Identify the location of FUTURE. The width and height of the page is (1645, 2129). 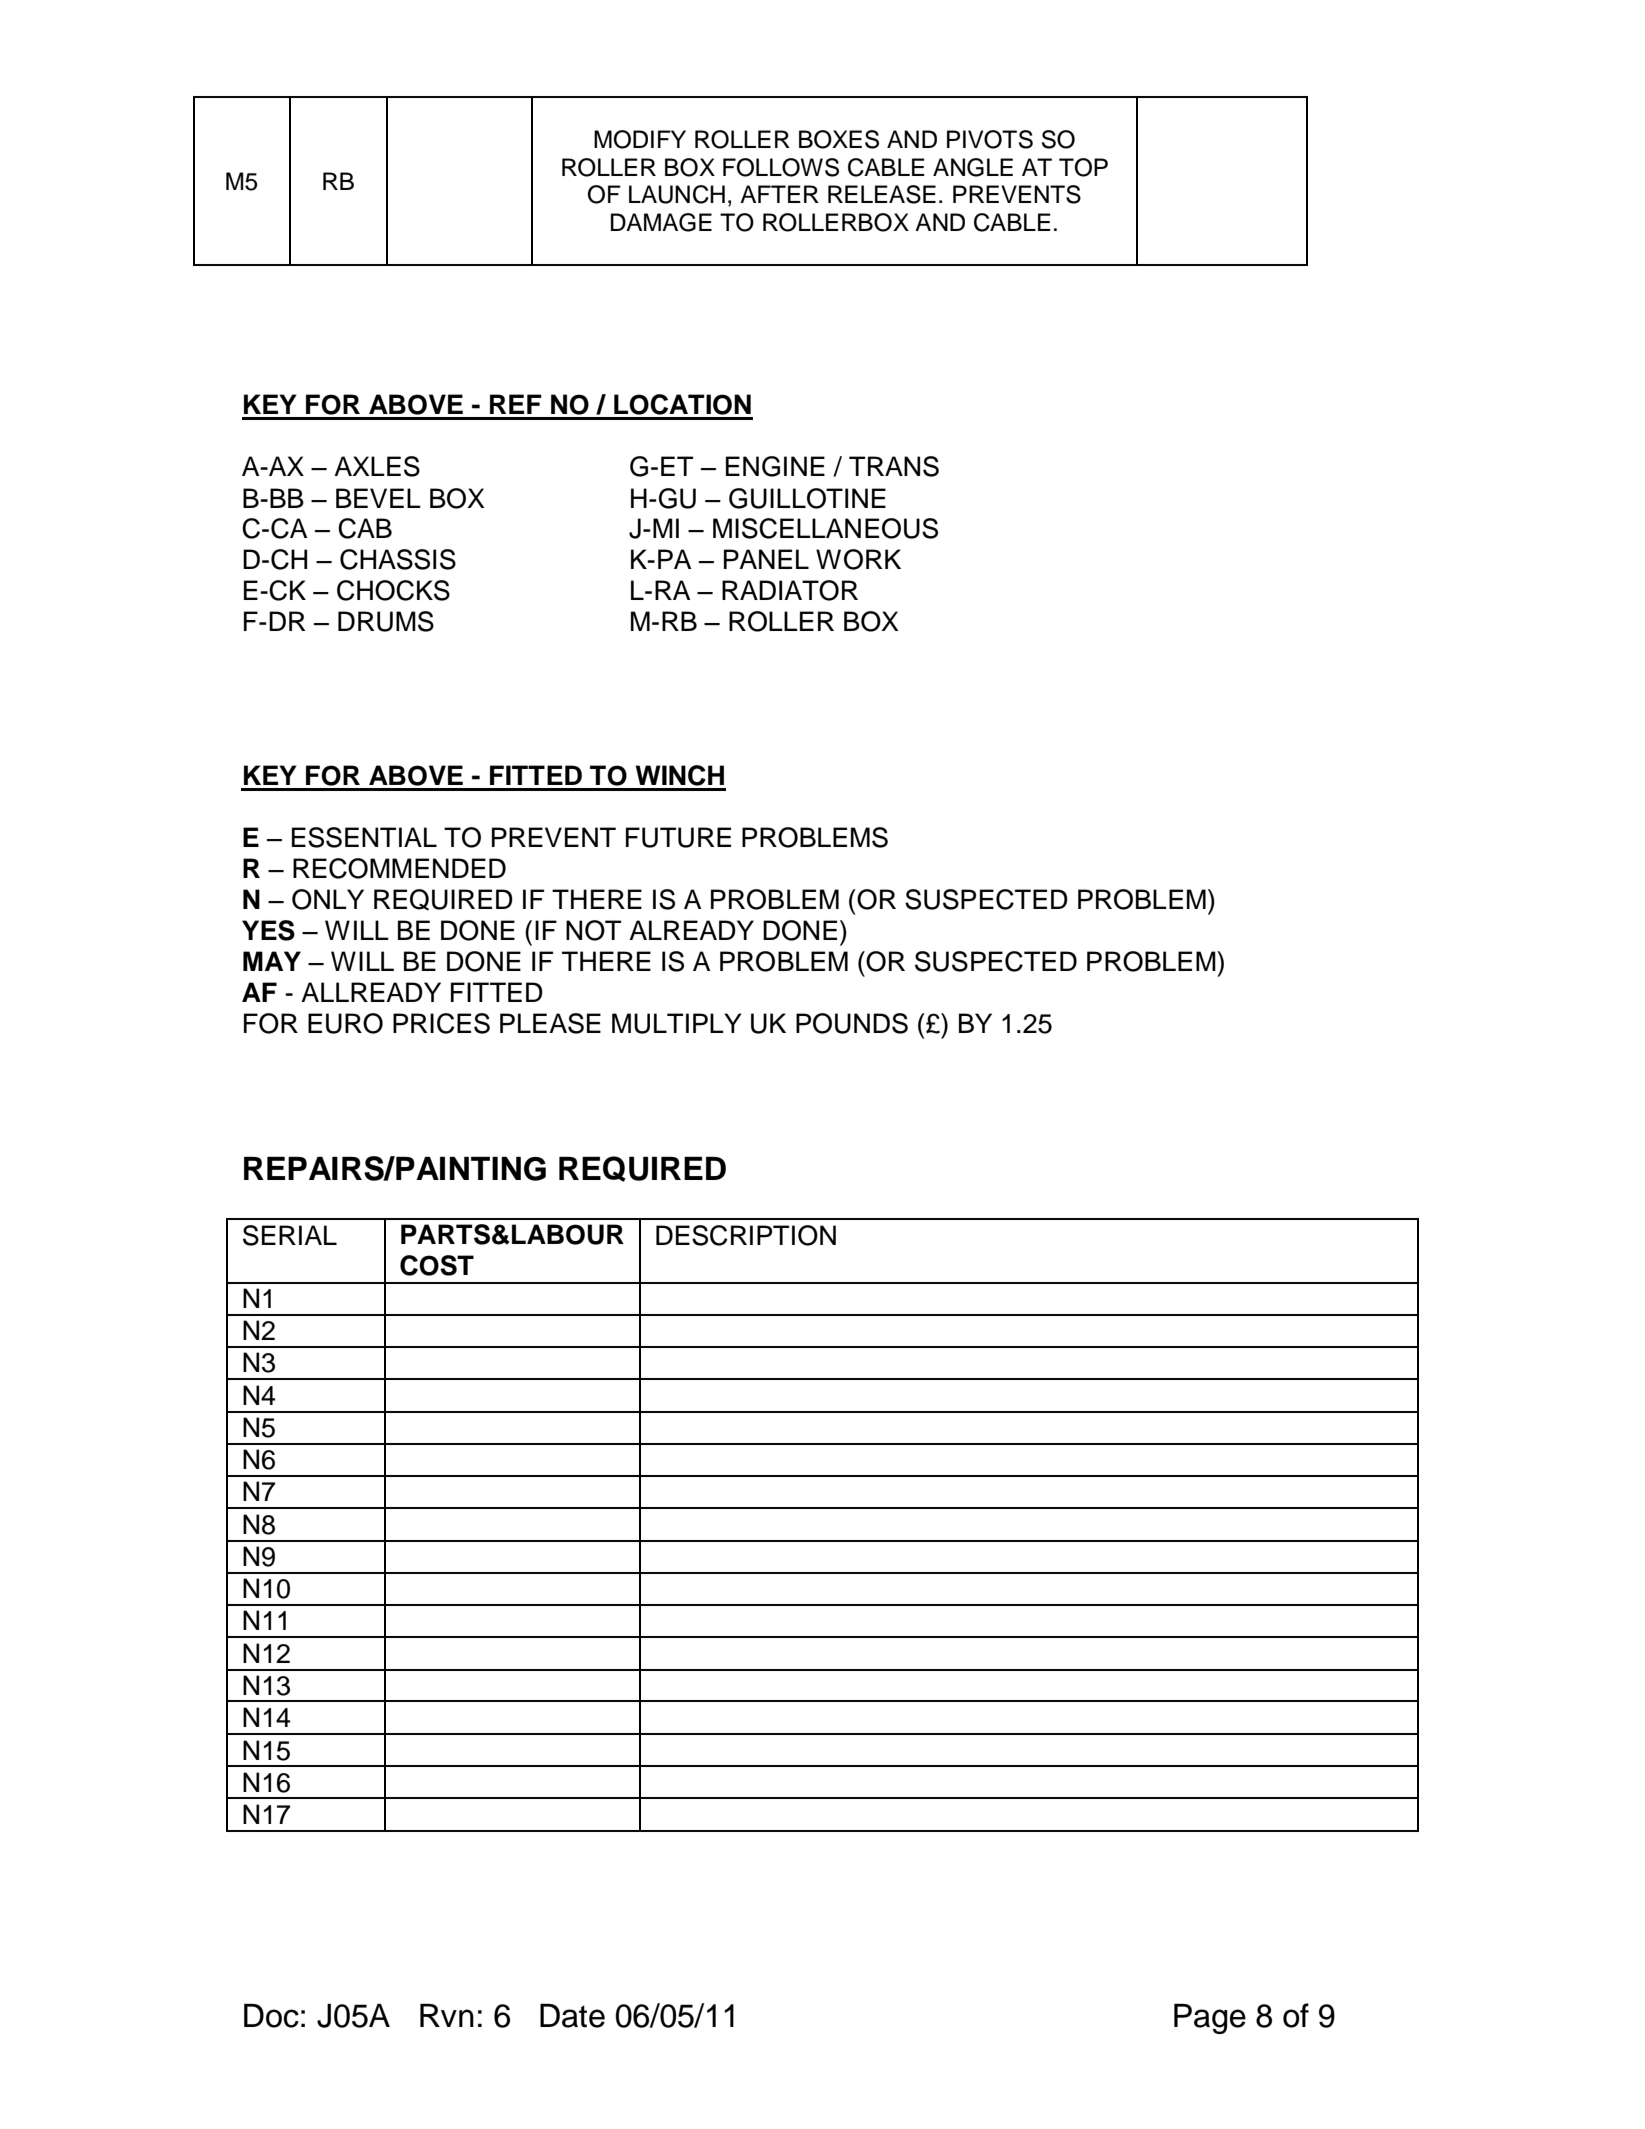
(678, 837).
